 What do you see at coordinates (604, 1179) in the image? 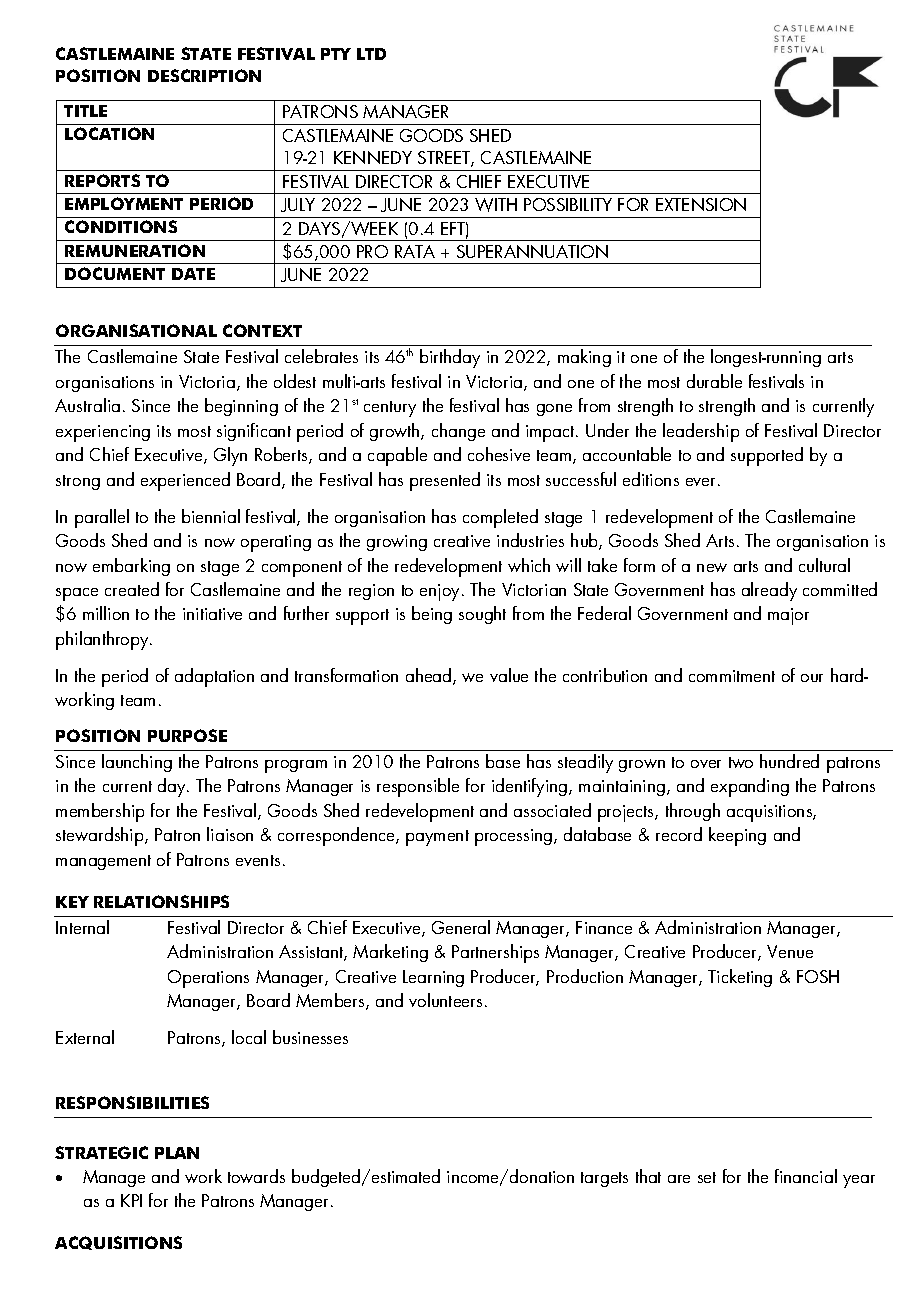
I see `targets` at bounding box center [604, 1179].
